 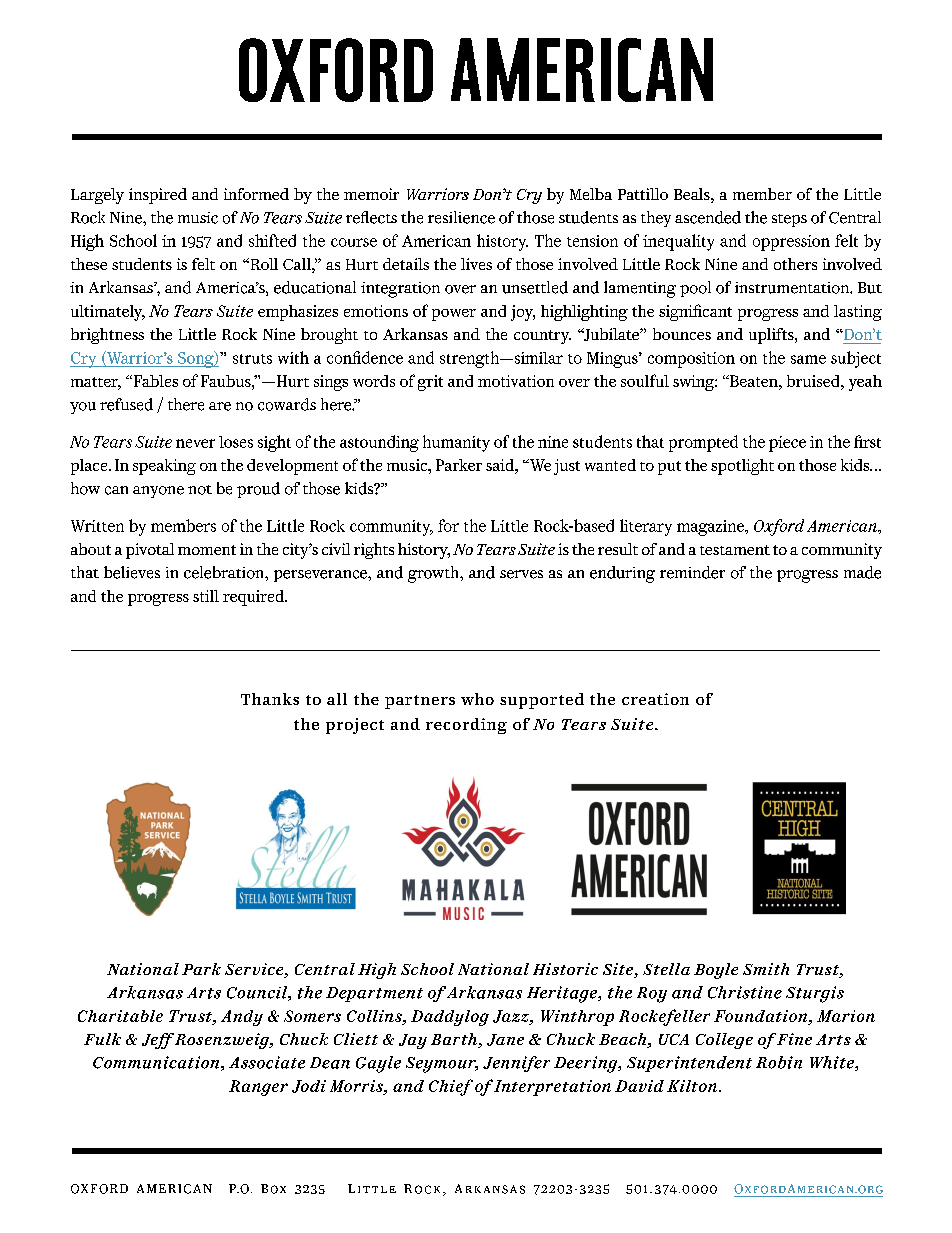 I want to click on steps, so click(x=789, y=220).
